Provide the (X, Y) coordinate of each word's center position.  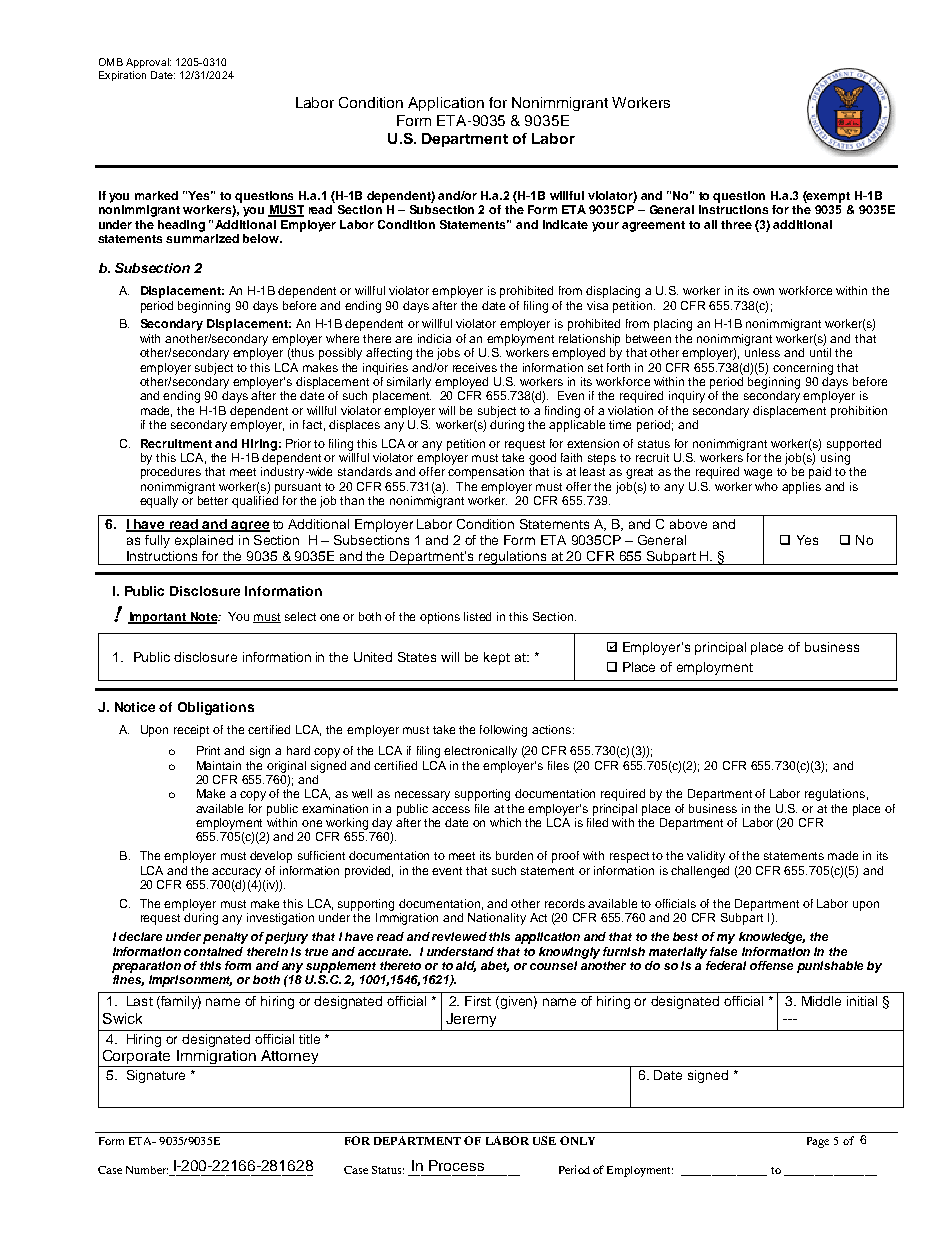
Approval (148, 63)
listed (477, 616)
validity (706, 857)
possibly (340, 354)
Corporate (136, 1058)
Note (204, 618)
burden (514, 855)
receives (475, 367)
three (736, 224)
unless (762, 352)
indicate (565, 224)
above (688, 524)
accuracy (236, 873)
